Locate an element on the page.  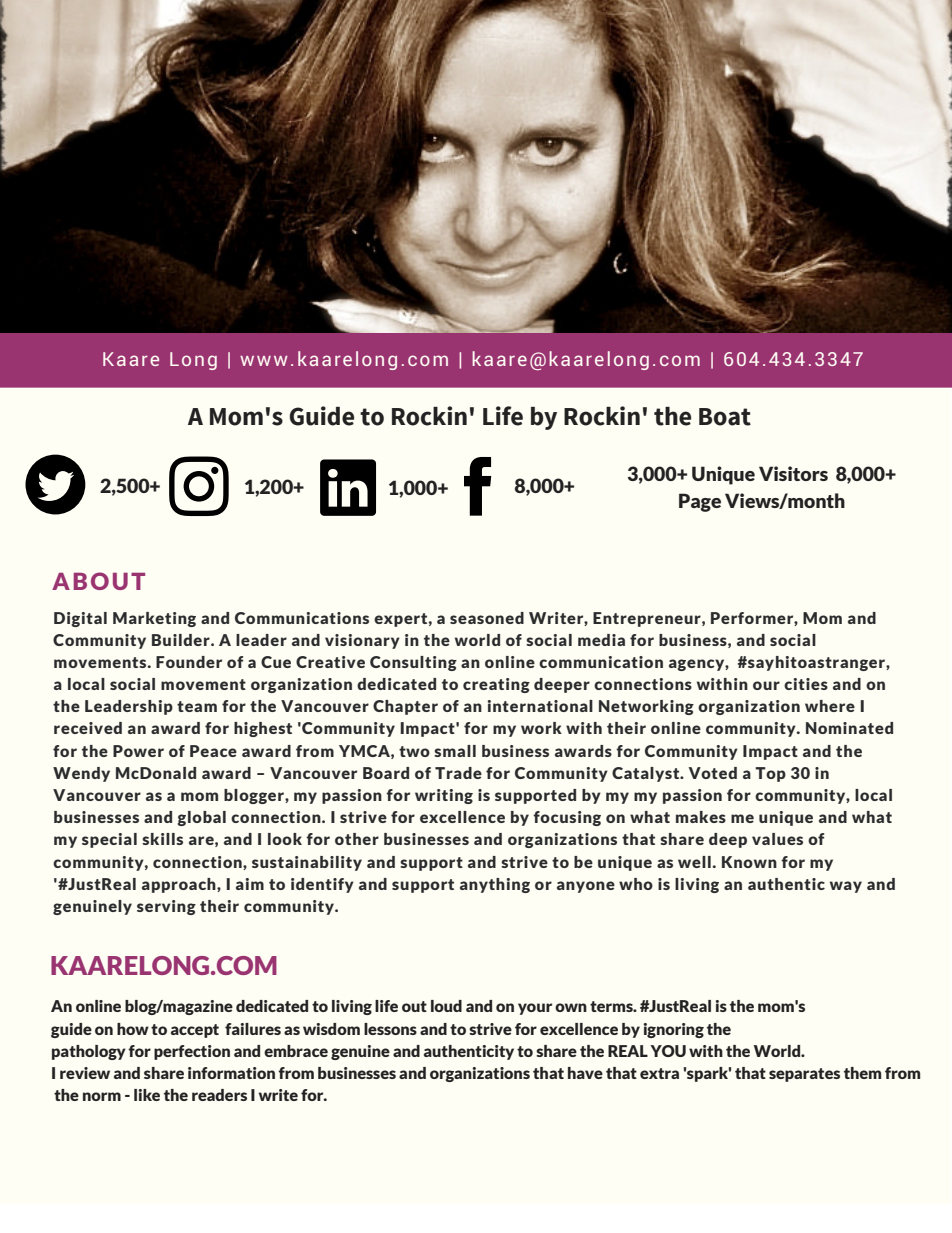
ABOUT is located at coordinates (98, 581).
